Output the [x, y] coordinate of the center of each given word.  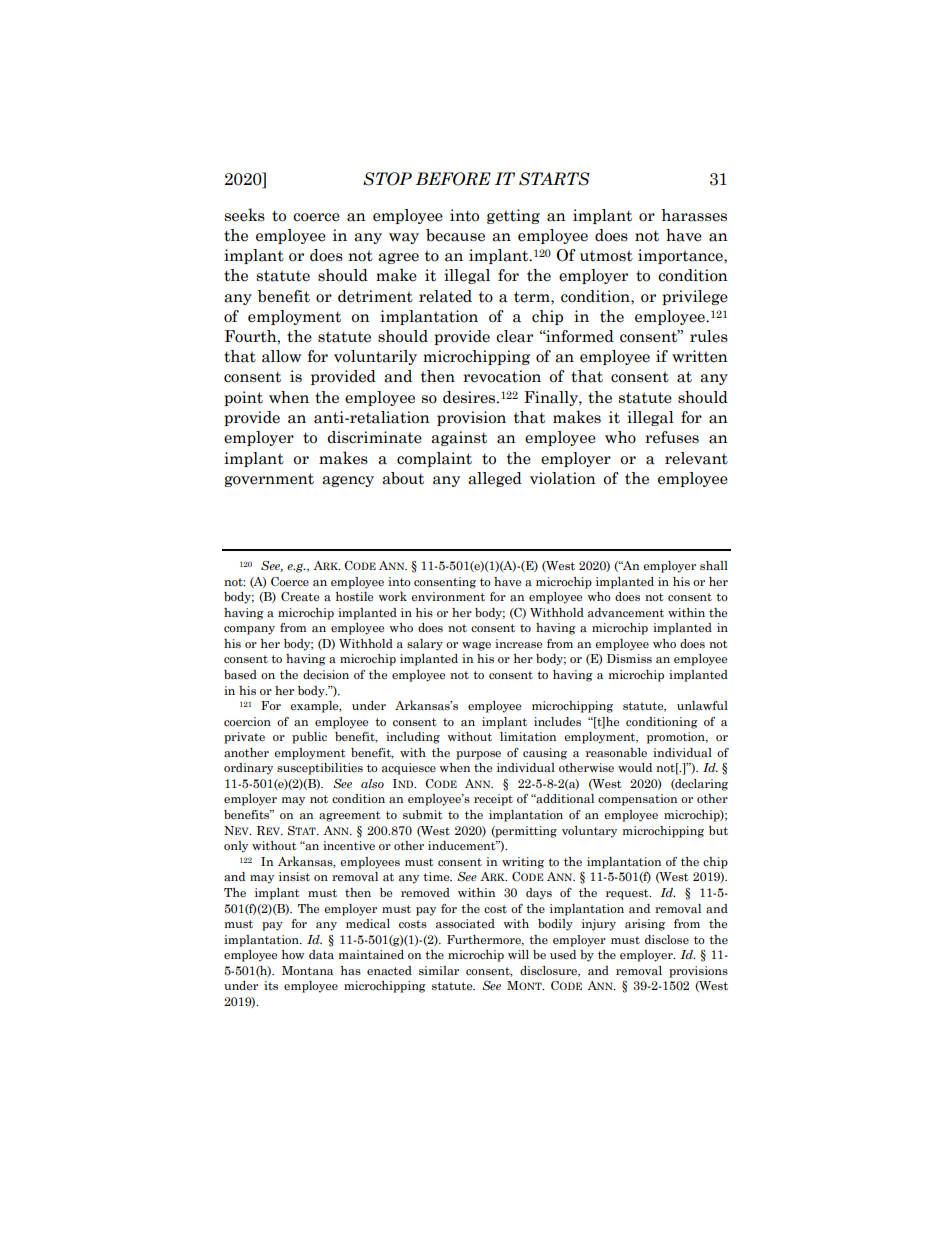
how [293, 954]
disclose [667, 939]
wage [476, 646]
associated [465, 924]
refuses [672, 437]
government [269, 480]
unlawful [702, 705]
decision [326, 674]
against [459, 438]
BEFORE [453, 179]
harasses [694, 215]
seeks [245, 215]
